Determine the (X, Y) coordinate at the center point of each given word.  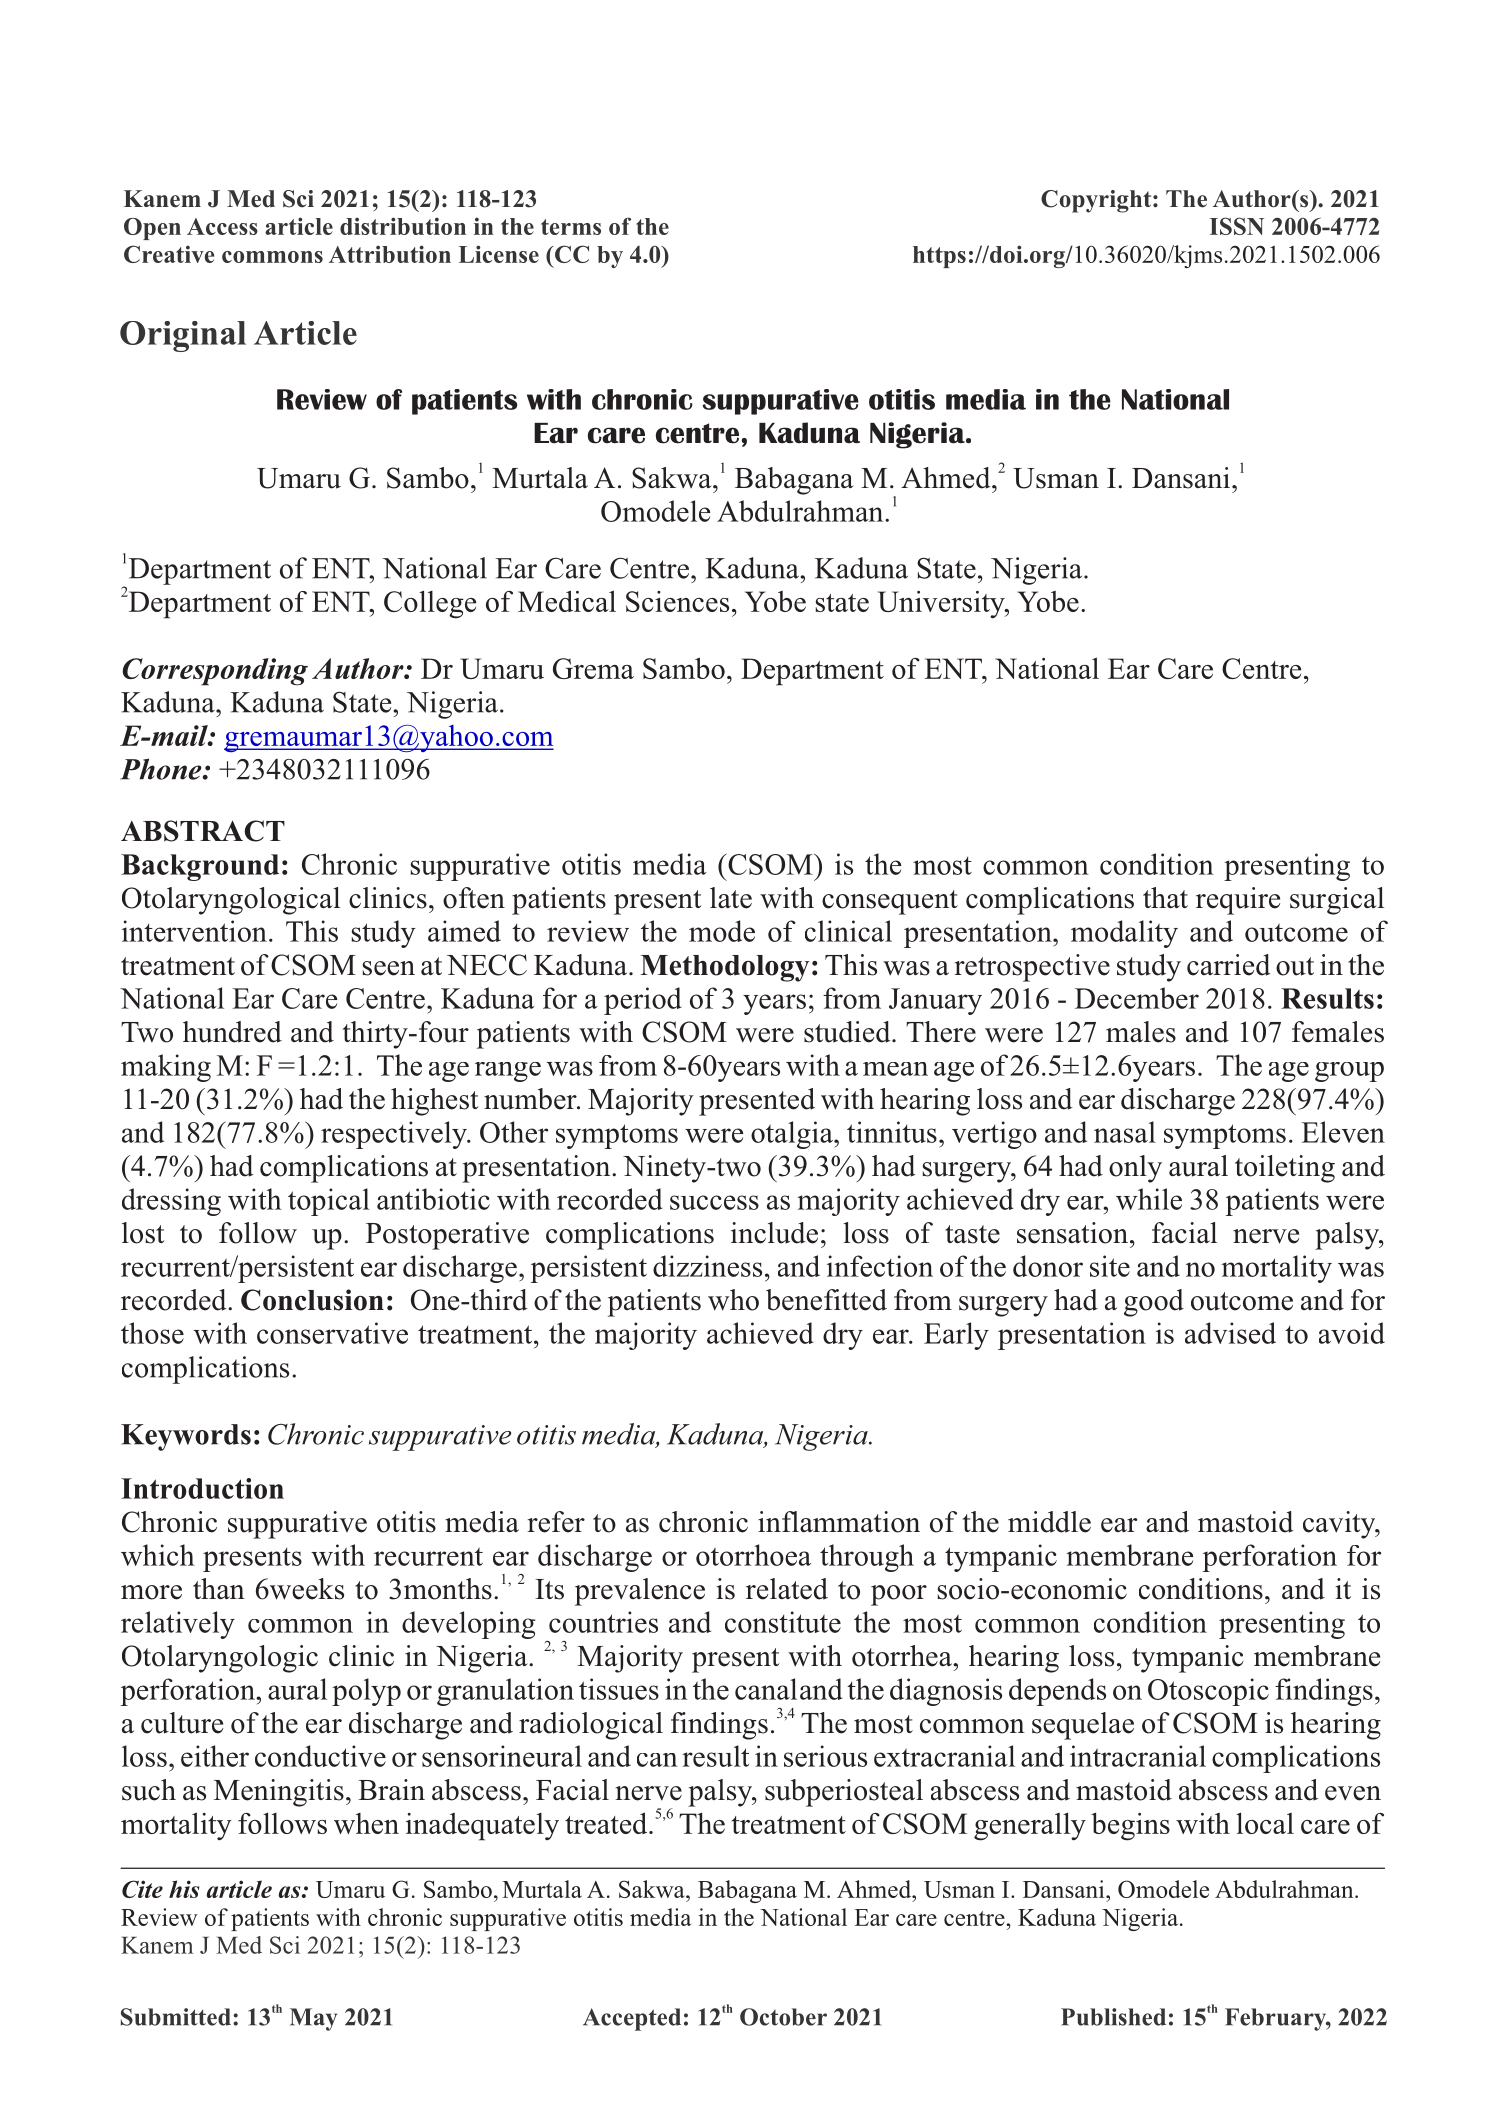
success (714, 1202)
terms (571, 227)
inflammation (839, 1522)
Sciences (677, 601)
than (219, 1588)
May (313, 2019)
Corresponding (215, 672)
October (783, 2017)
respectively (395, 1135)
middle (1049, 1522)
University (942, 605)
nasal (1125, 1132)
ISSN (1237, 226)
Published (1113, 2017)
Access (222, 226)
